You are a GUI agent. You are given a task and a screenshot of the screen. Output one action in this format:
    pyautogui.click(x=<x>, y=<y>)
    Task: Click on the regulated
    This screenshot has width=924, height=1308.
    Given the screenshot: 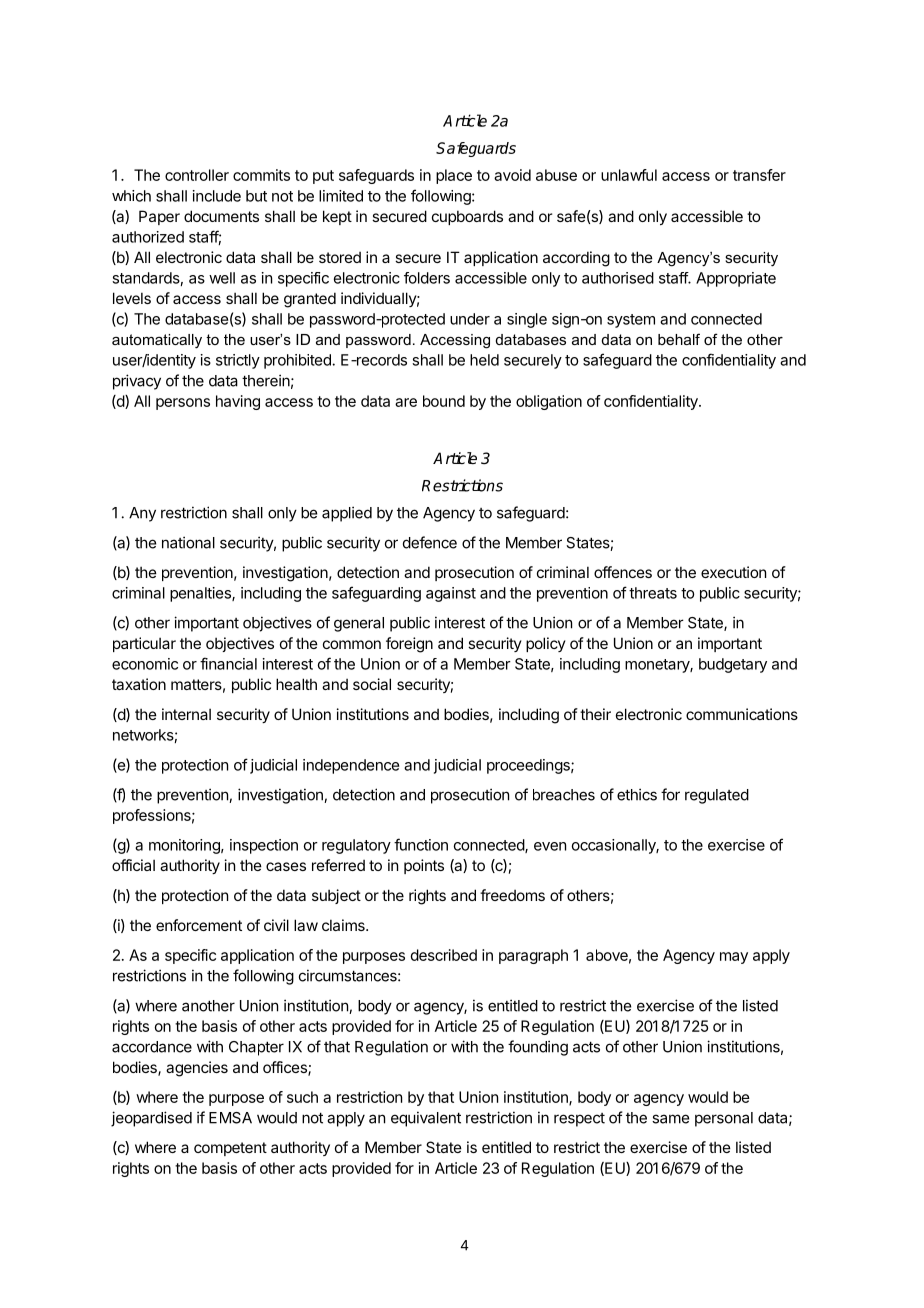 What is the action you would take?
    pyautogui.click(x=717, y=796)
